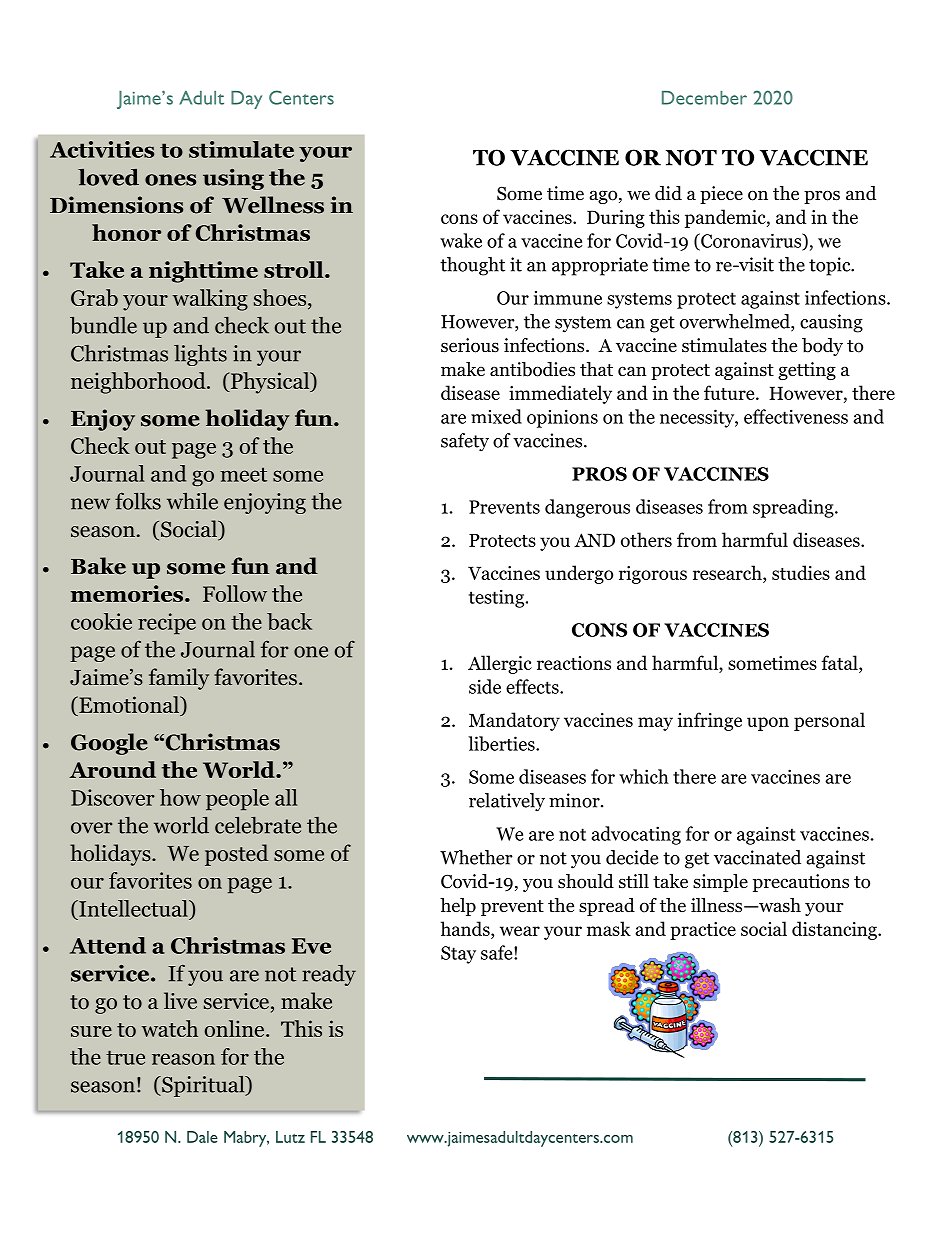  What do you see at coordinates (203, 1086) in the page?
I see `Spiritual` at bounding box center [203, 1086].
